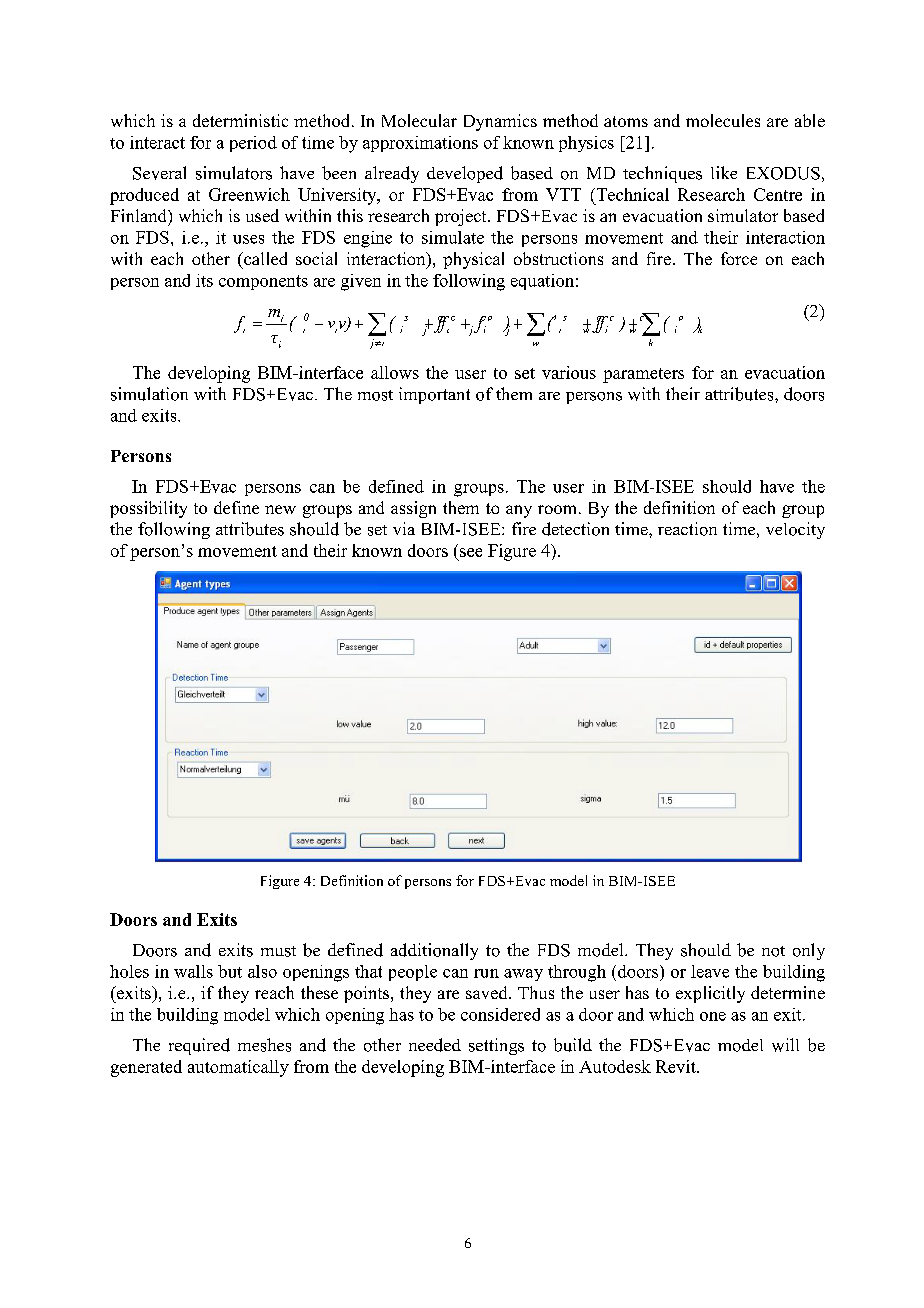 Image resolution: width=924 pixels, height=1308 pixels. What do you see at coordinates (149, 394) in the page?
I see `simulation` at bounding box center [149, 394].
